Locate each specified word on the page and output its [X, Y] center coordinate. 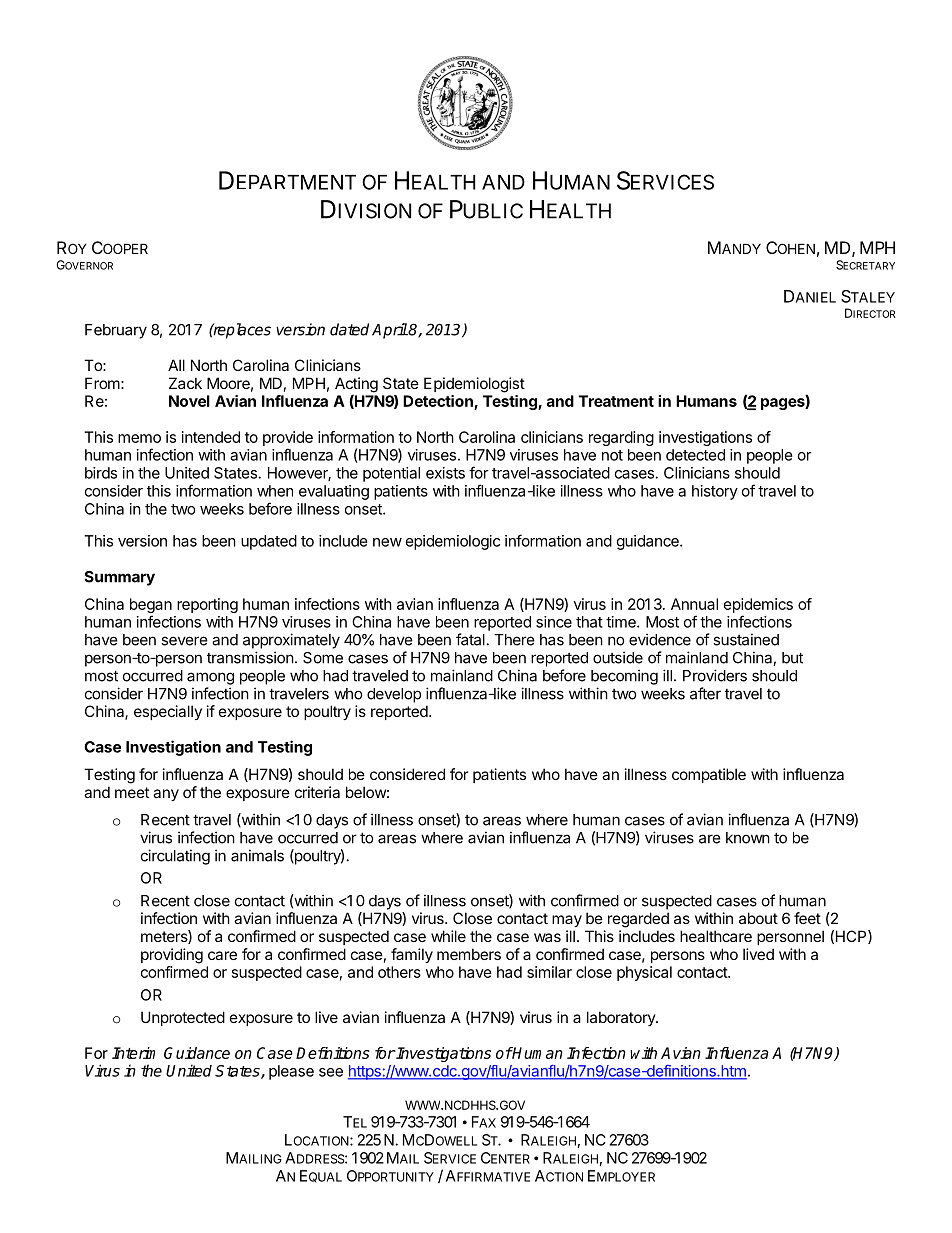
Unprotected [183, 1018]
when [275, 491]
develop [394, 695]
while [448, 936]
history [715, 492]
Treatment [616, 401]
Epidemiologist [474, 385]
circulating [175, 857]
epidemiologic [453, 542]
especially [168, 712]
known [748, 838]
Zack [185, 383]
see [331, 1072]
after [705, 693]
